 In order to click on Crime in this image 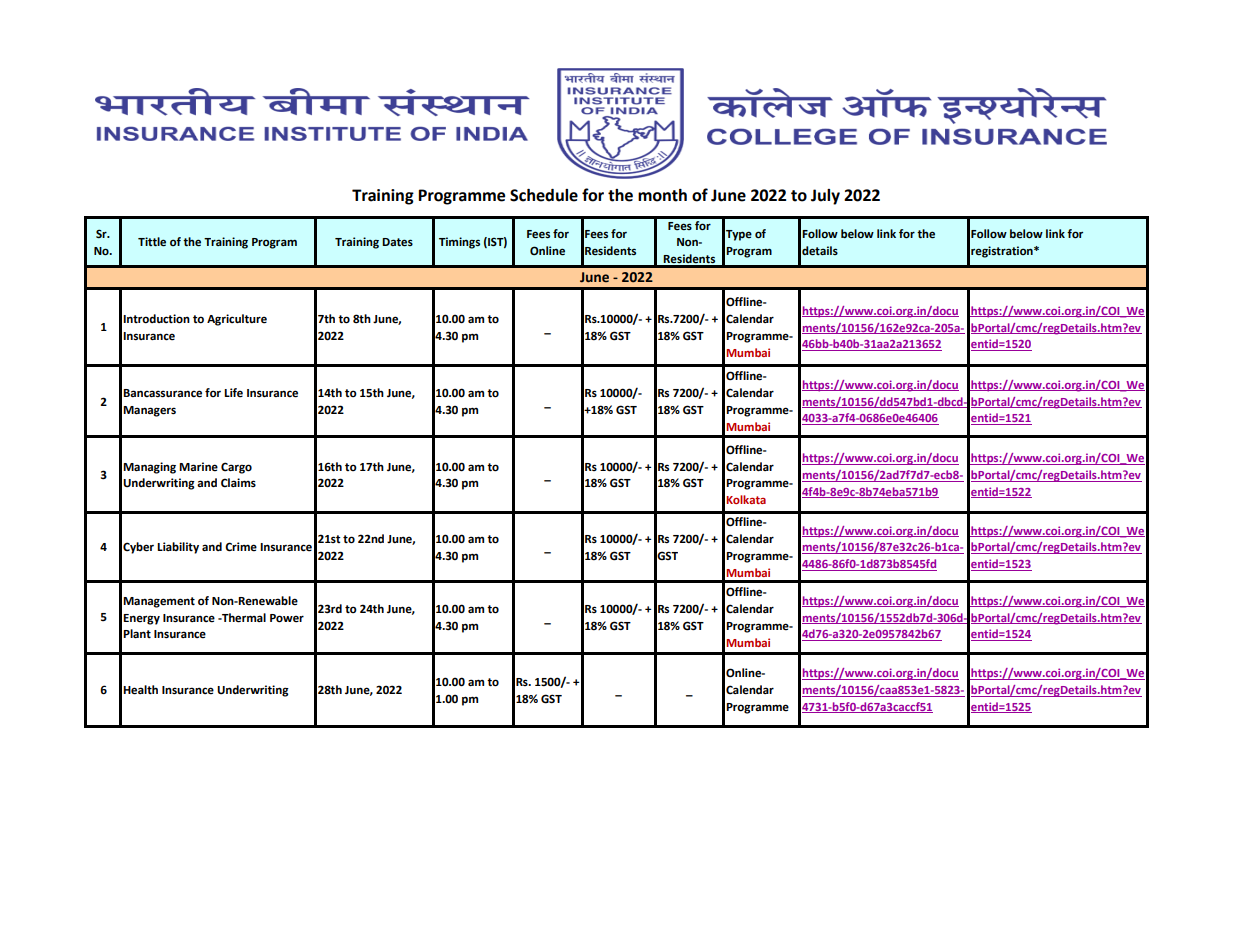, I will do `click(241, 547)`.
